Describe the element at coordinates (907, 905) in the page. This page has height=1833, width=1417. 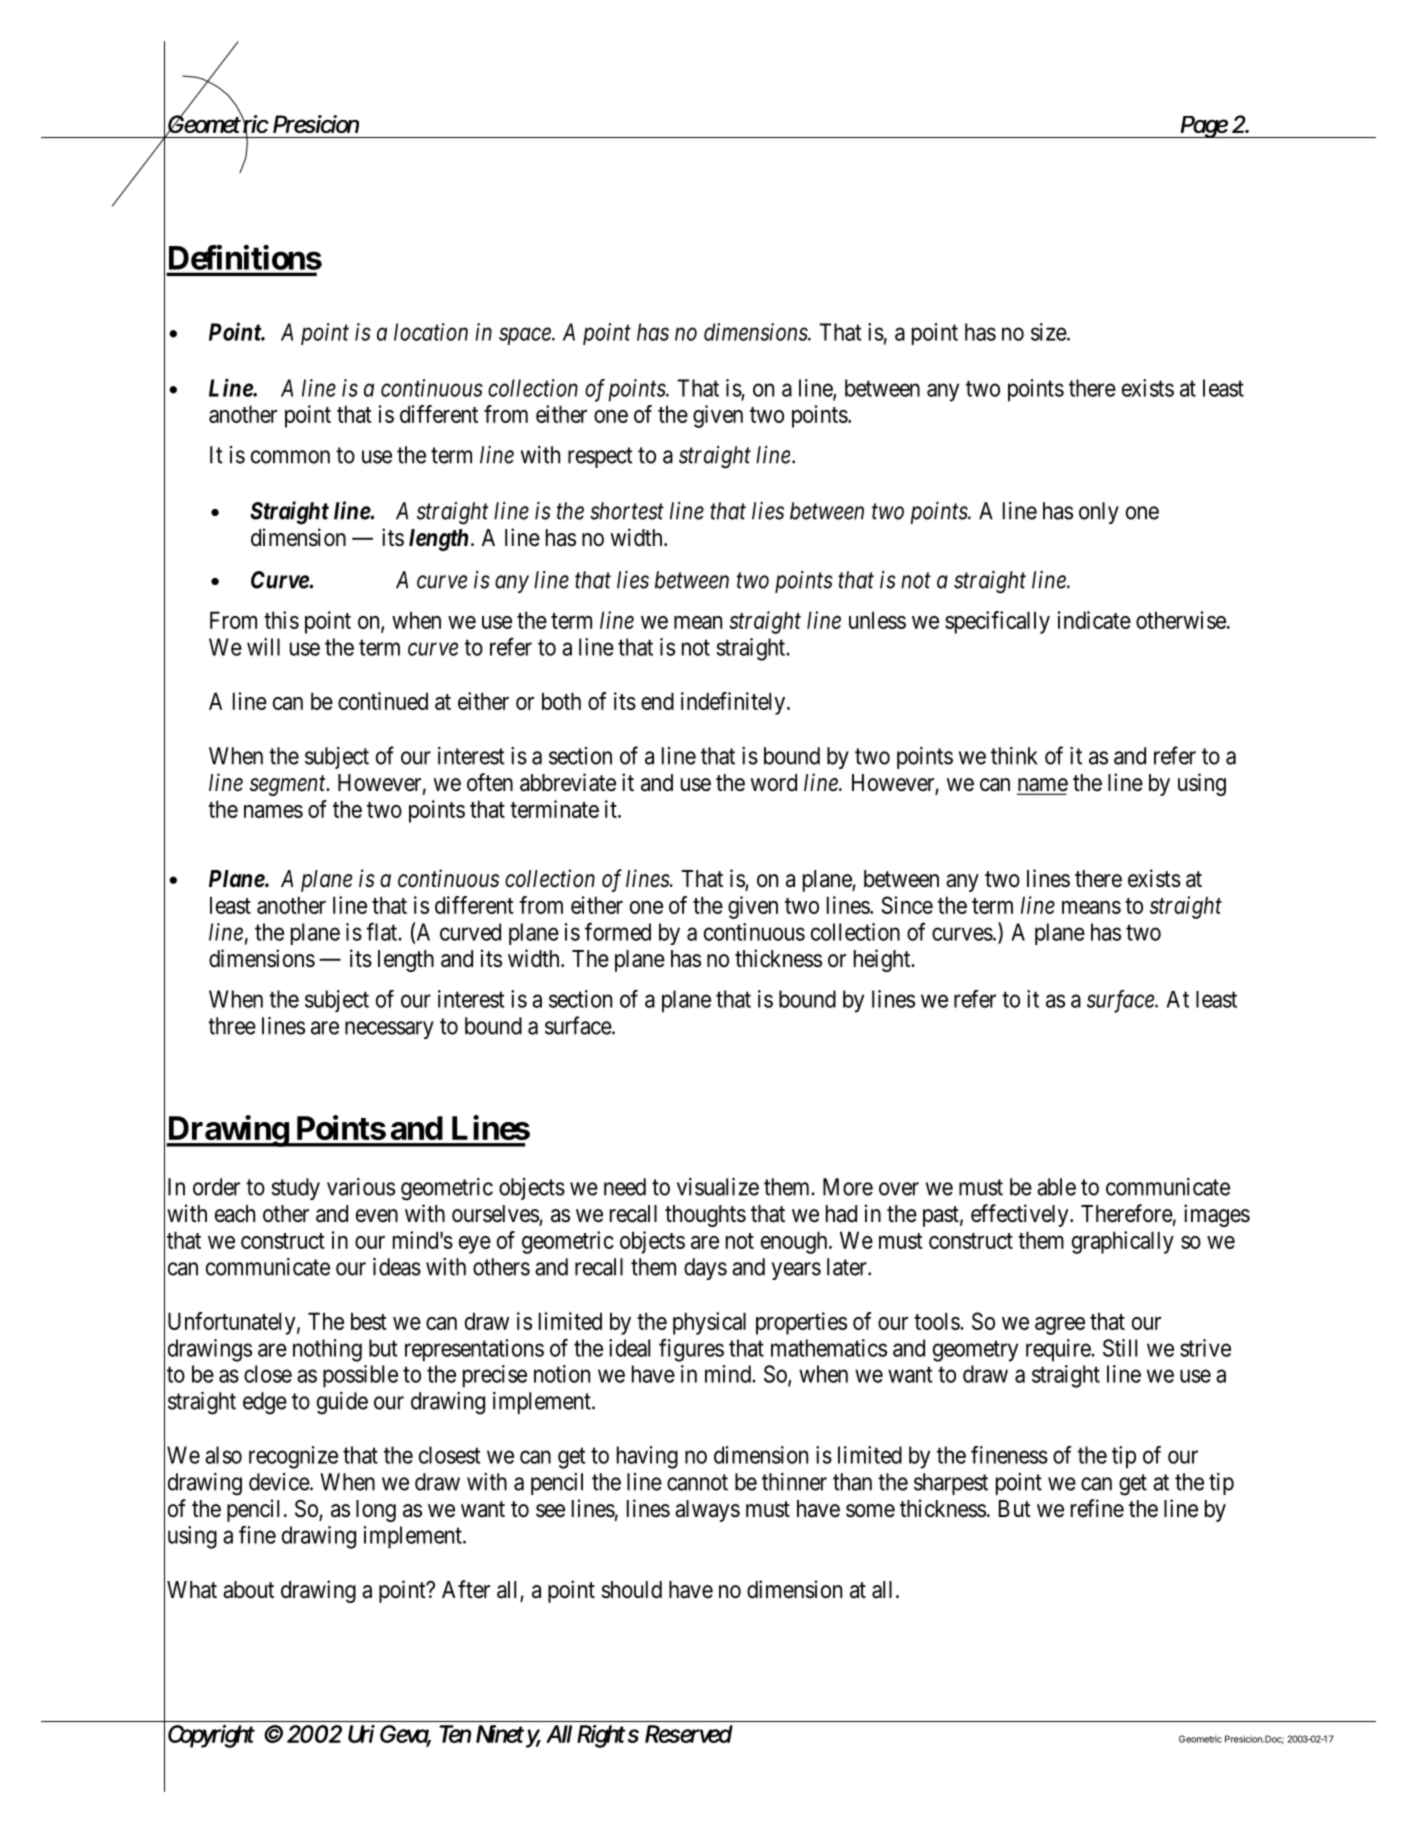
I see `Since` at that location.
